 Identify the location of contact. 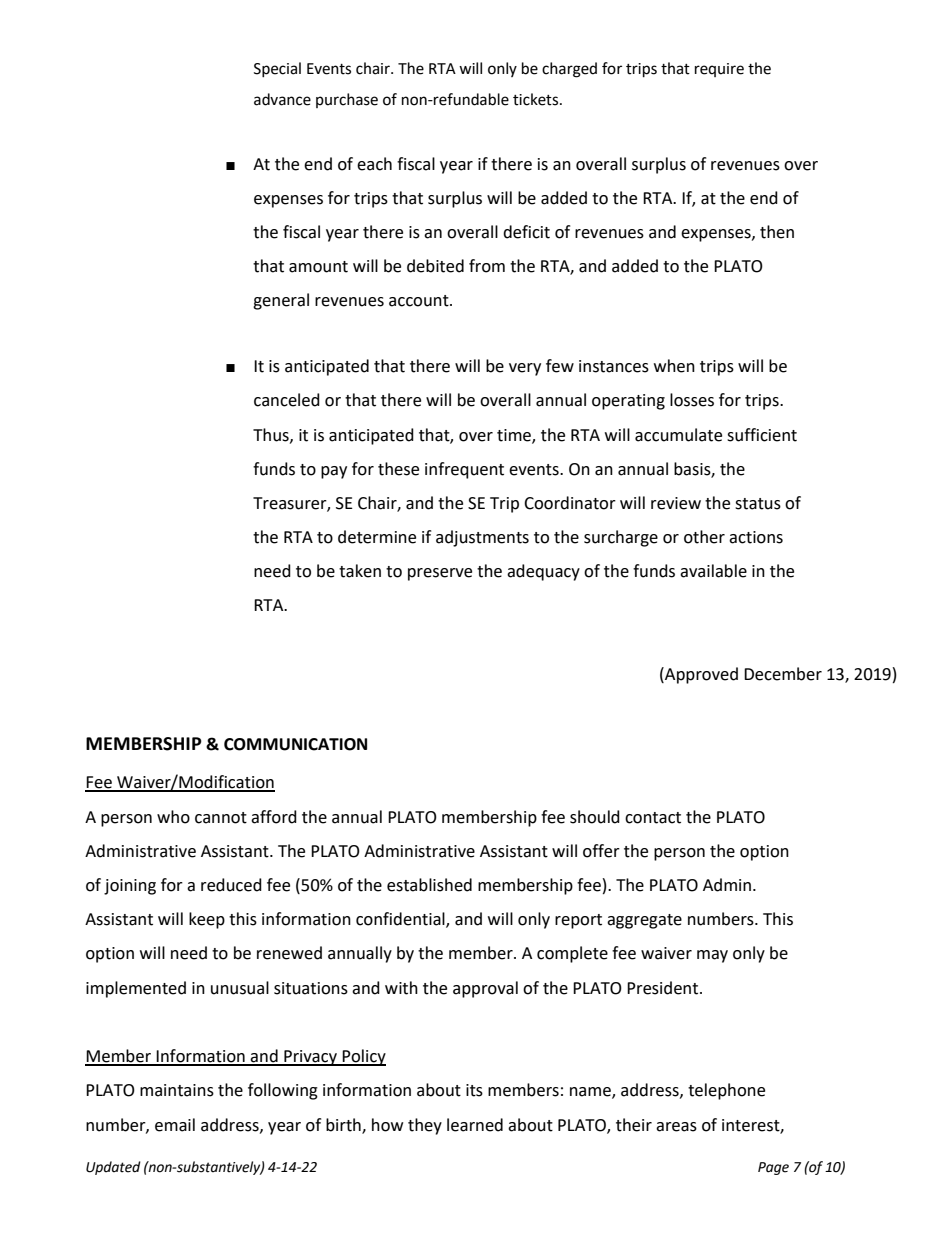
(653, 818).
